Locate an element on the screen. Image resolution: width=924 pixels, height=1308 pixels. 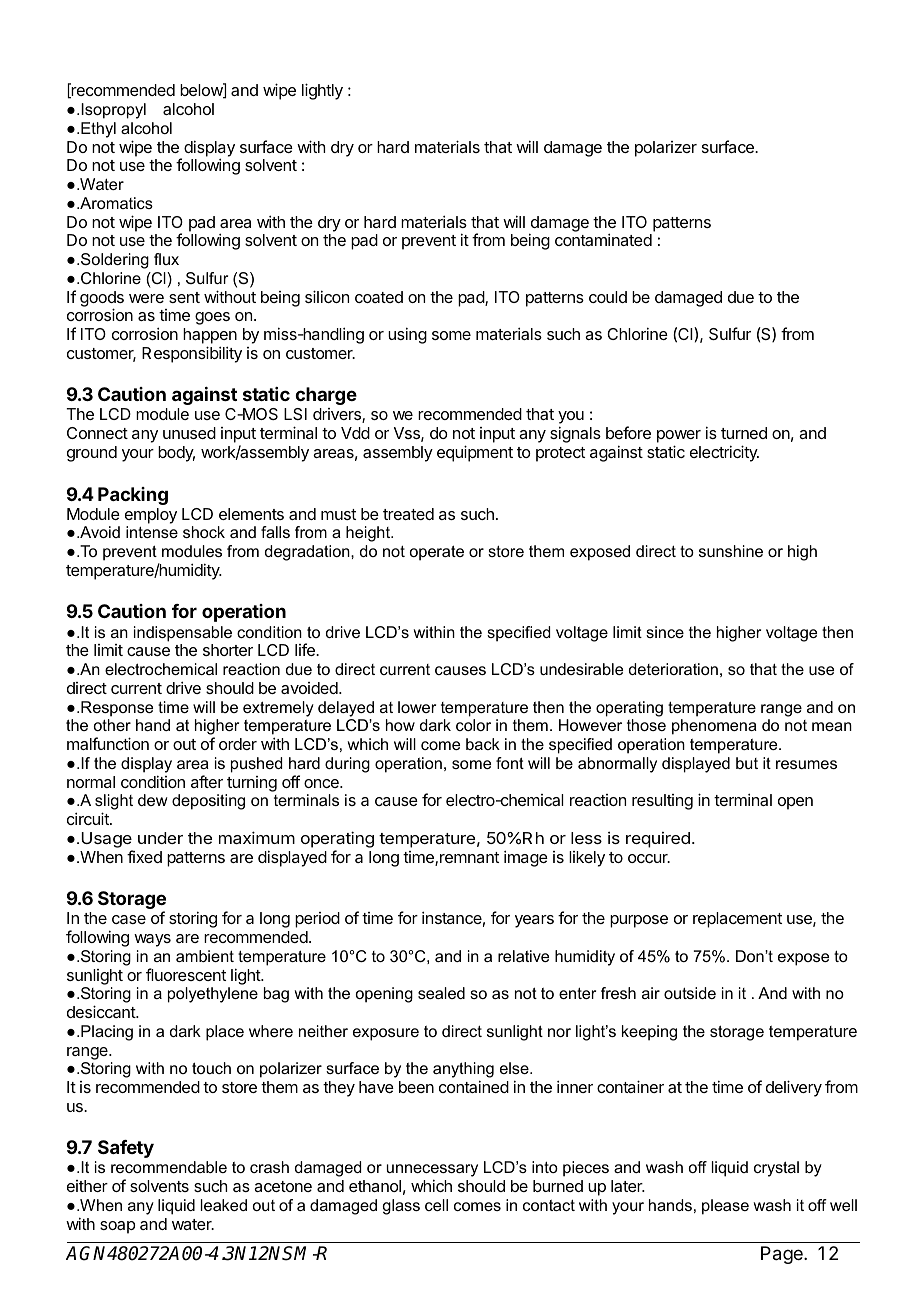
could is located at coordinates (608, 297).
